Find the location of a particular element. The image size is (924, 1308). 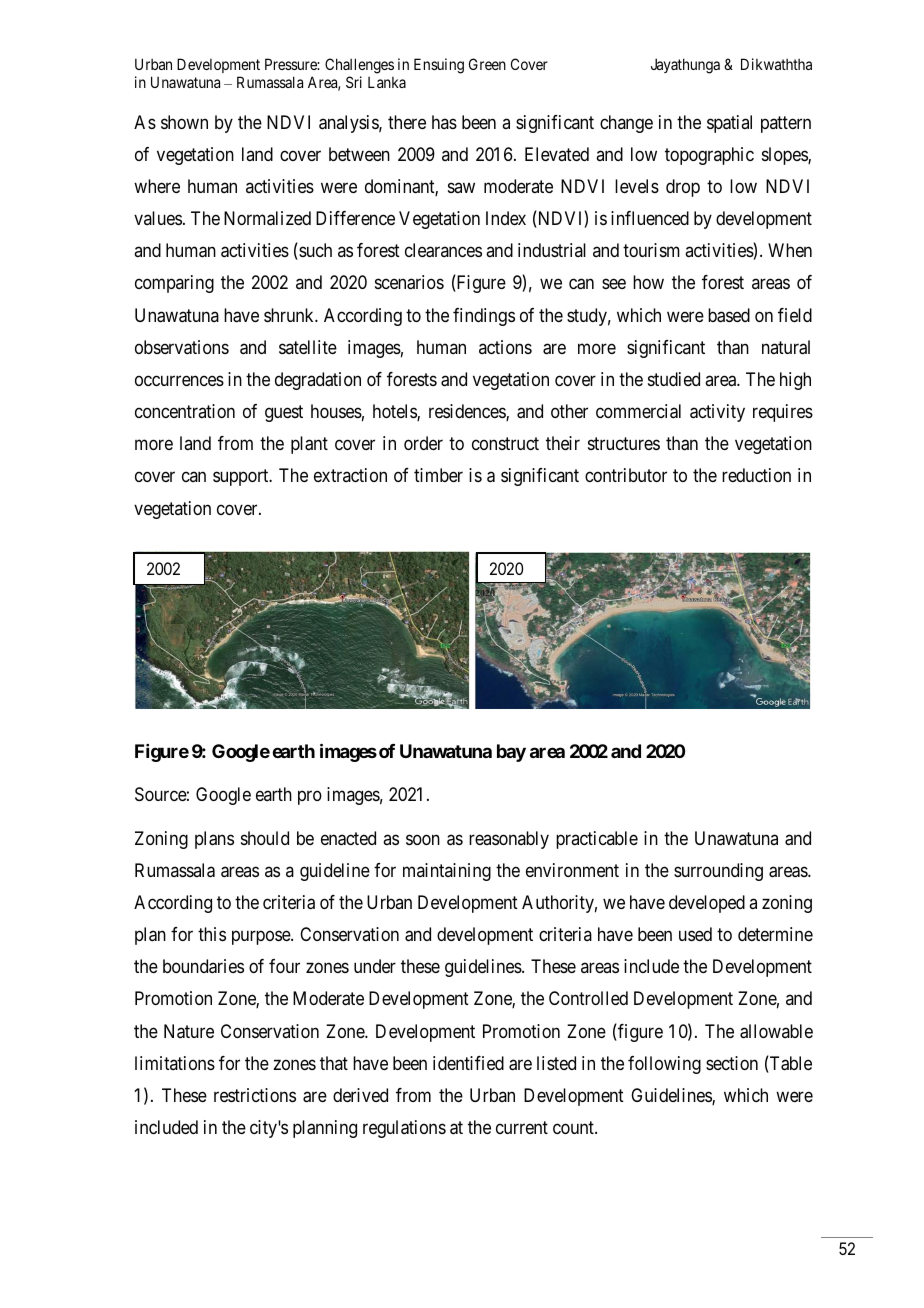

concentration is located at coordinates (185, 411).
